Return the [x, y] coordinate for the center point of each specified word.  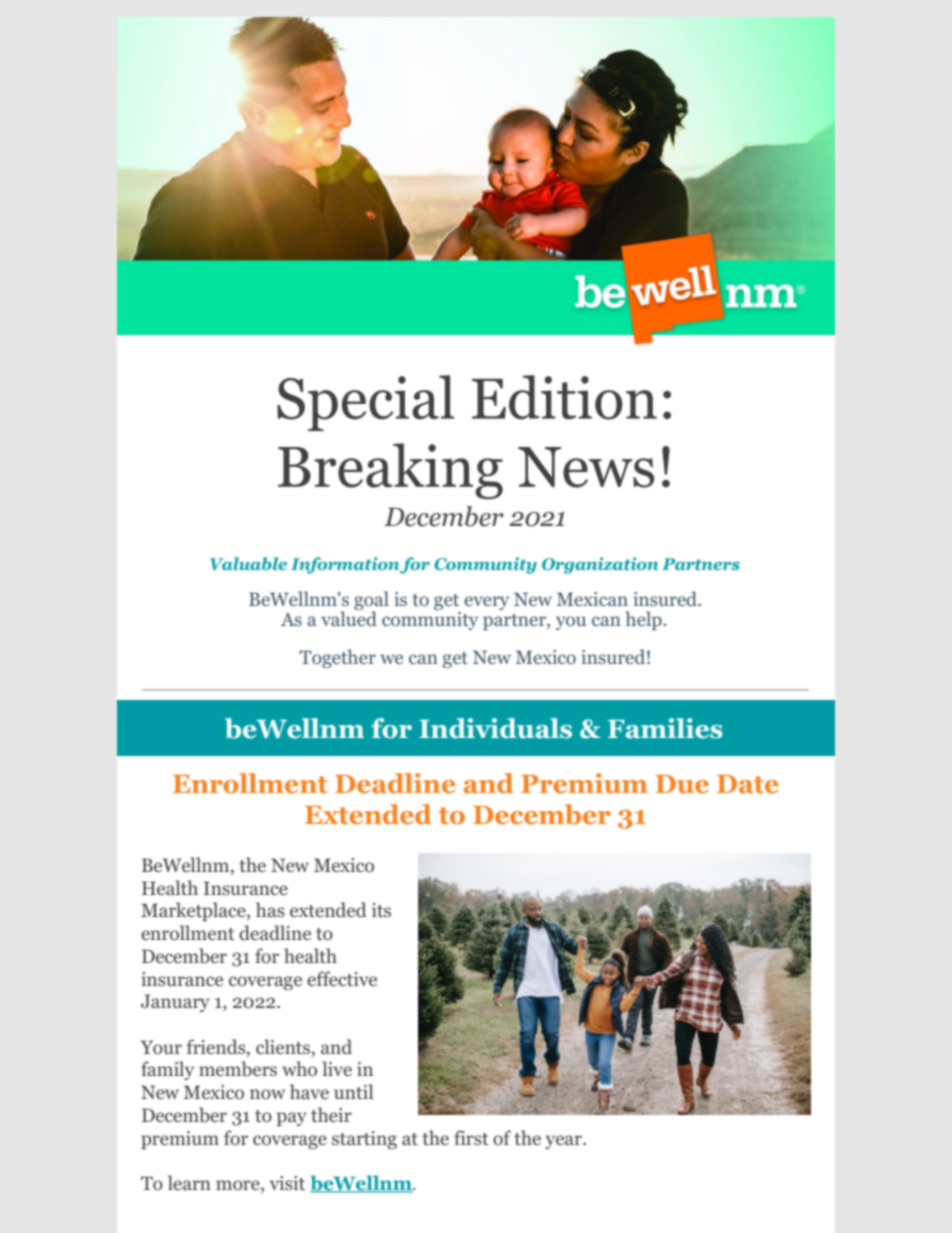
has [270, 909]
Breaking [390, 471]
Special [365, 403]
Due [682, 784]
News [586, 467]
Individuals [495, 728]
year [564, 1142]
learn [189, 1182]
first [471, 1137]
